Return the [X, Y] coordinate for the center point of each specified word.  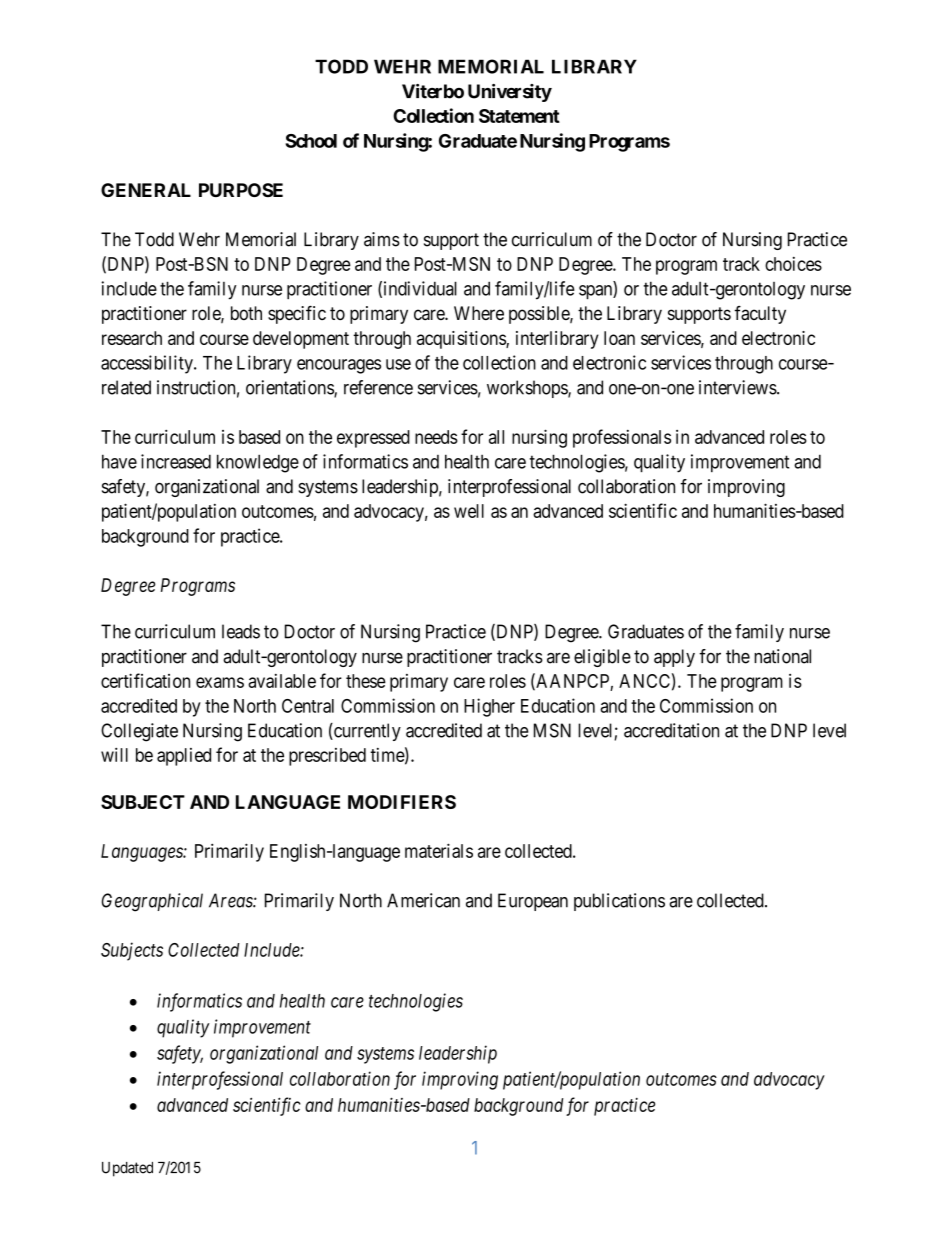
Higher [489, 707]
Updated [127, 1169]
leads [241, 631]
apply [674, 658]
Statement [519, 116]
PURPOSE [241, 190]
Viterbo [433, 91]
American [423, 900]
